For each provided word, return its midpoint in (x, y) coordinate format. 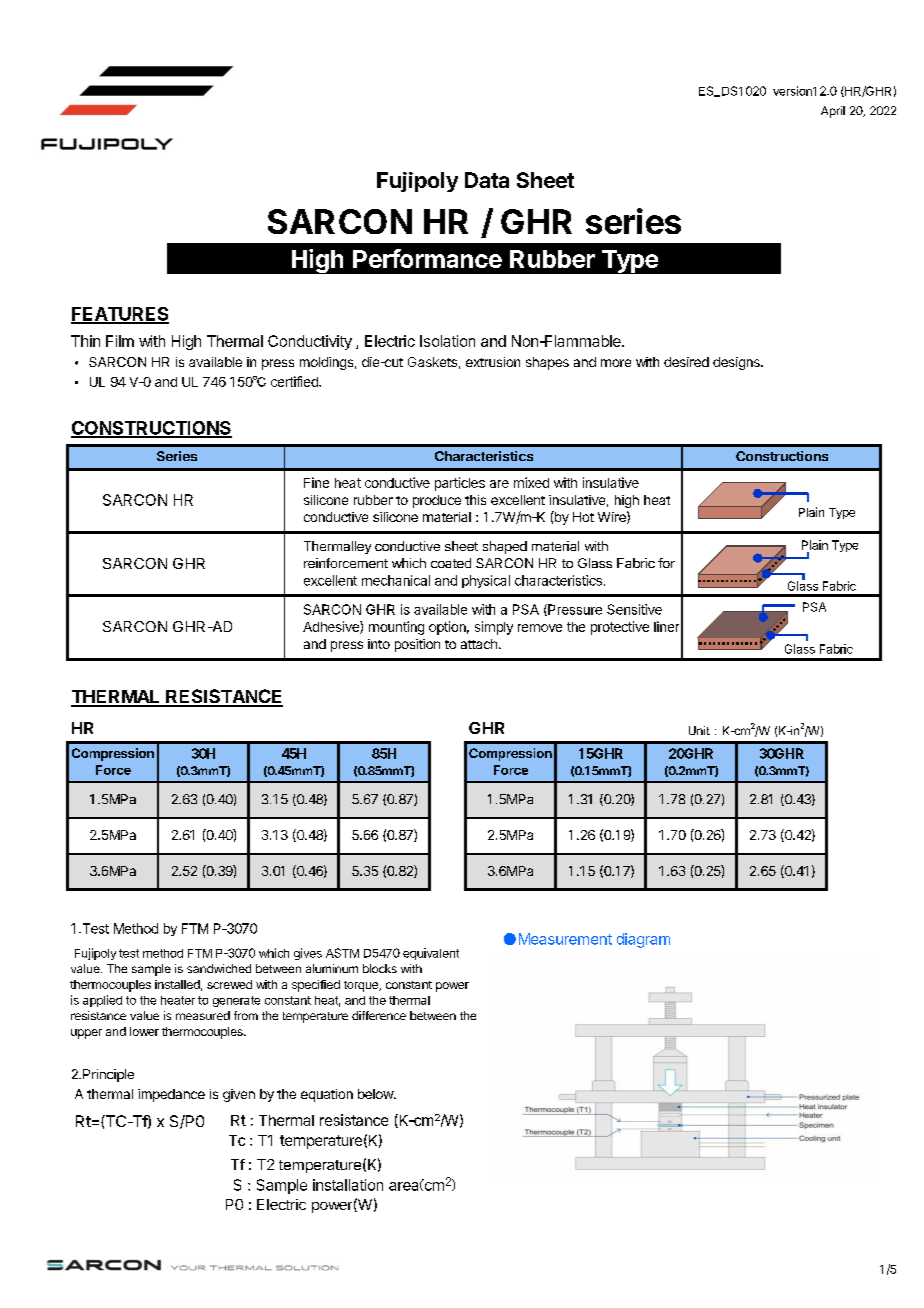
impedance (171, 1095)
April (833, 112)
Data (487, 180)
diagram (643, 940)
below (376, 1094)
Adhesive (332, 627)
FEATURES (120, 315)
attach (479, 644)
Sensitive (634, 609)
